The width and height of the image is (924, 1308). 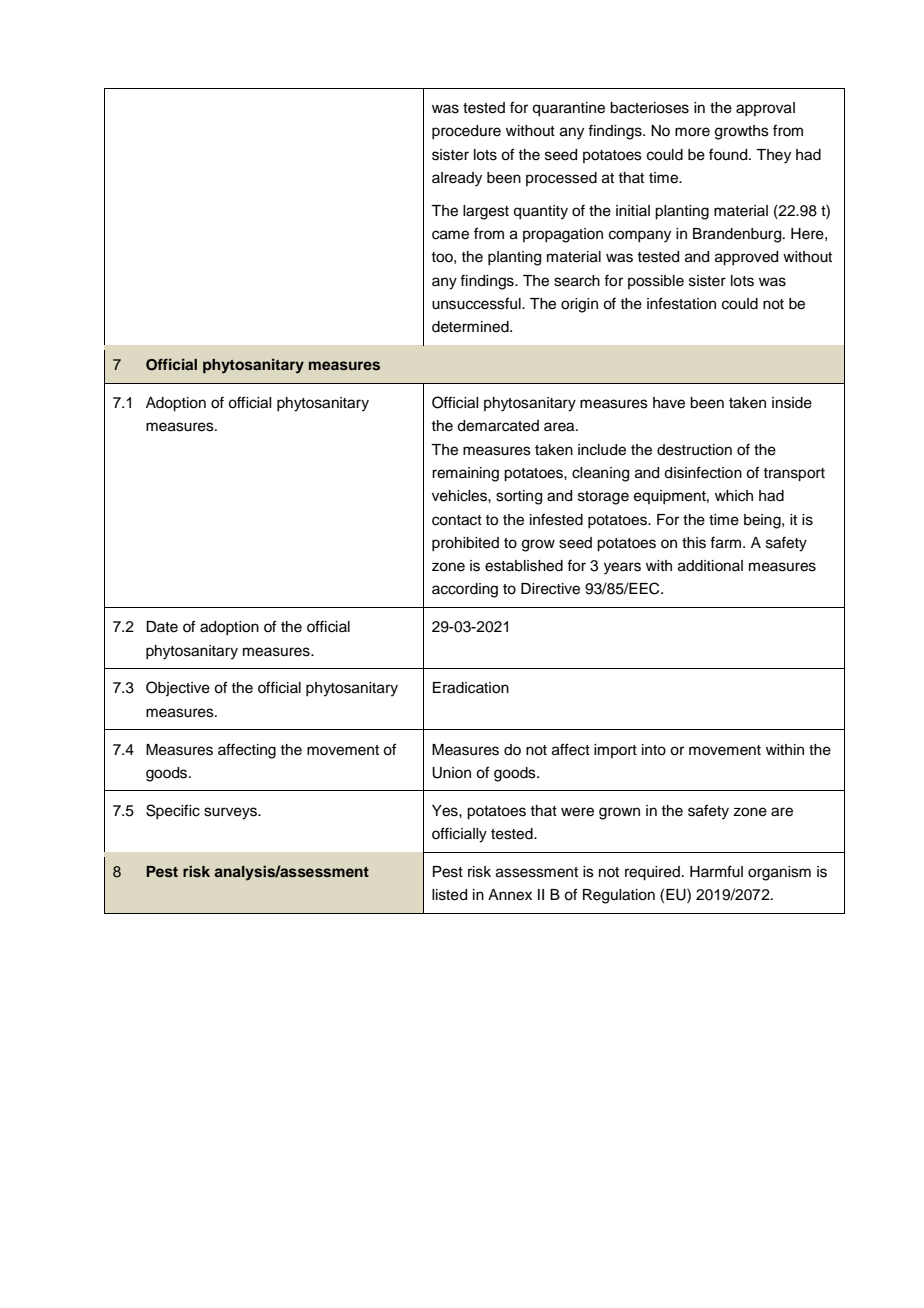 What do you see at coordinates (746, 258) in the image?
I see `approved` at bounding box center [746, 258].
